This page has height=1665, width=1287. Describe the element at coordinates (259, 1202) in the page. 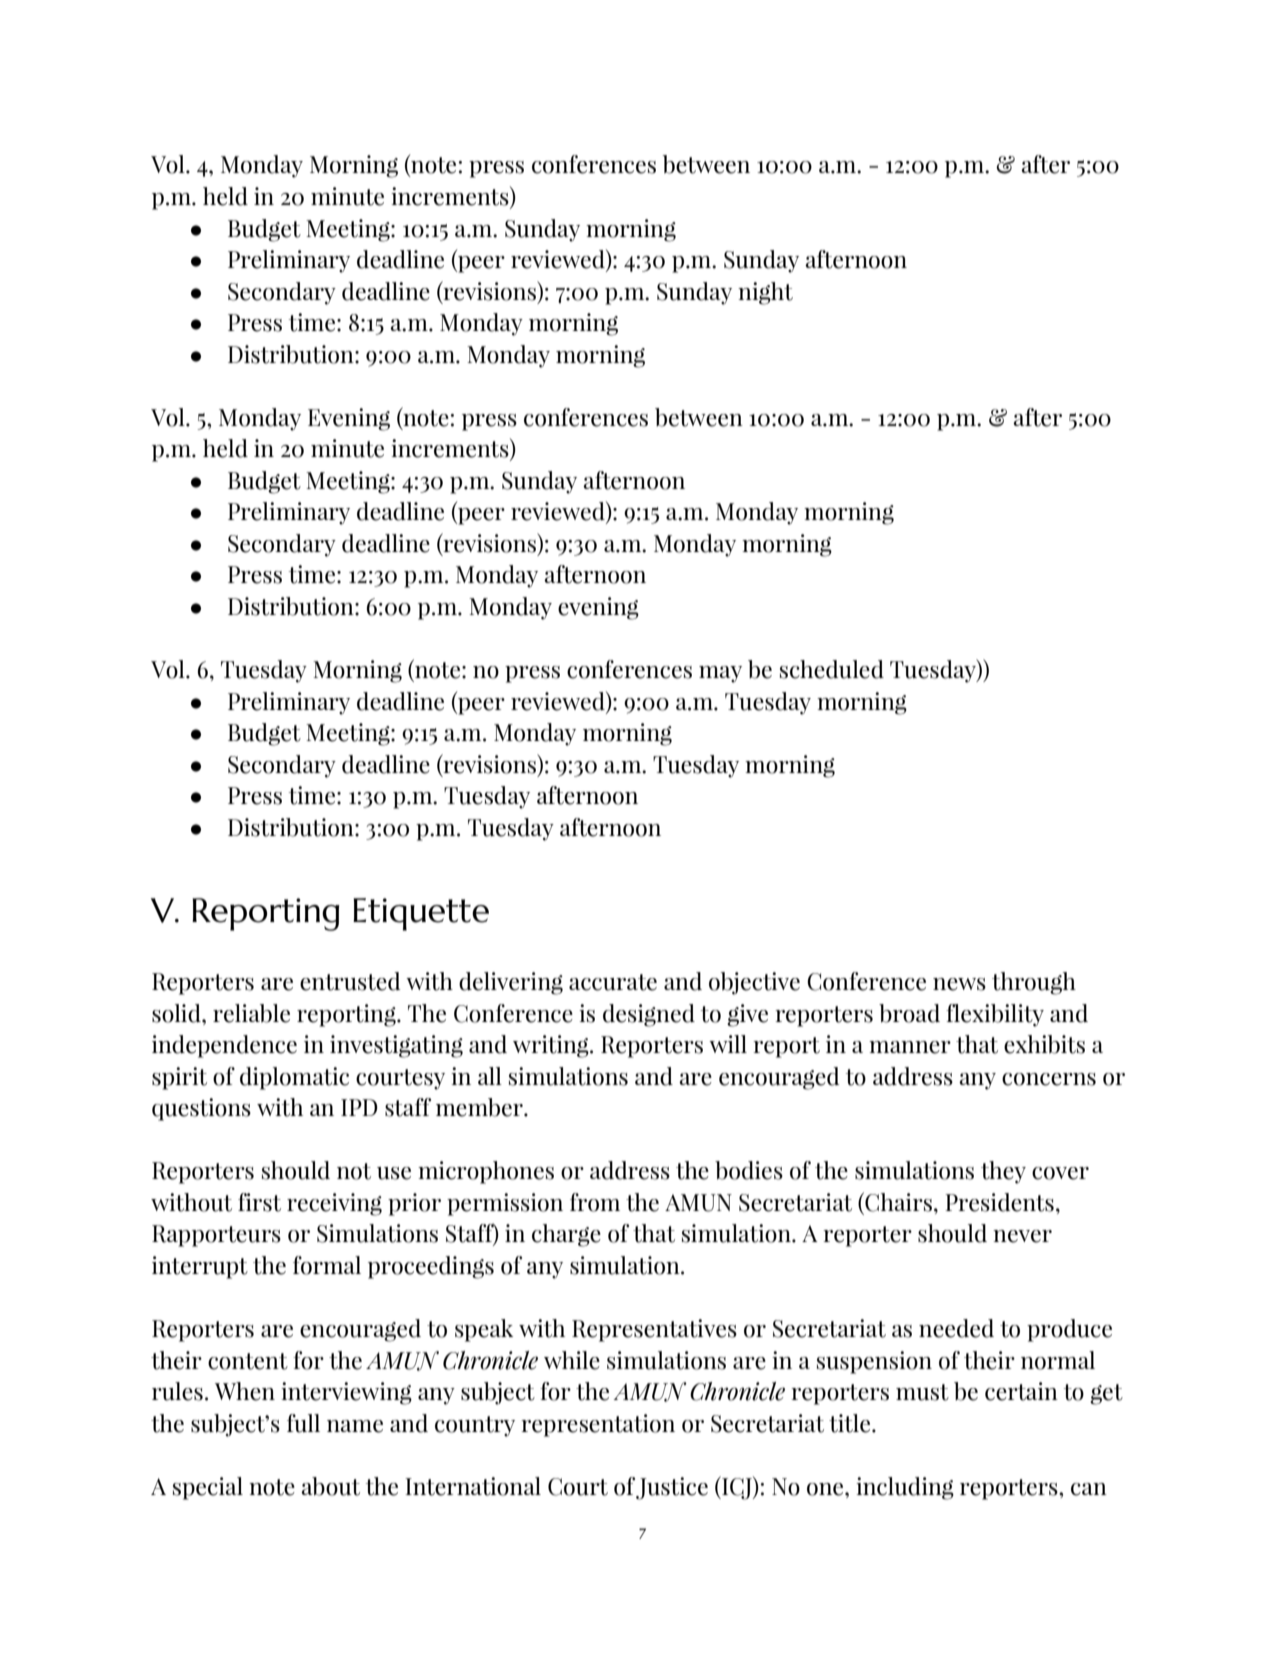

I see `first` at that location.
